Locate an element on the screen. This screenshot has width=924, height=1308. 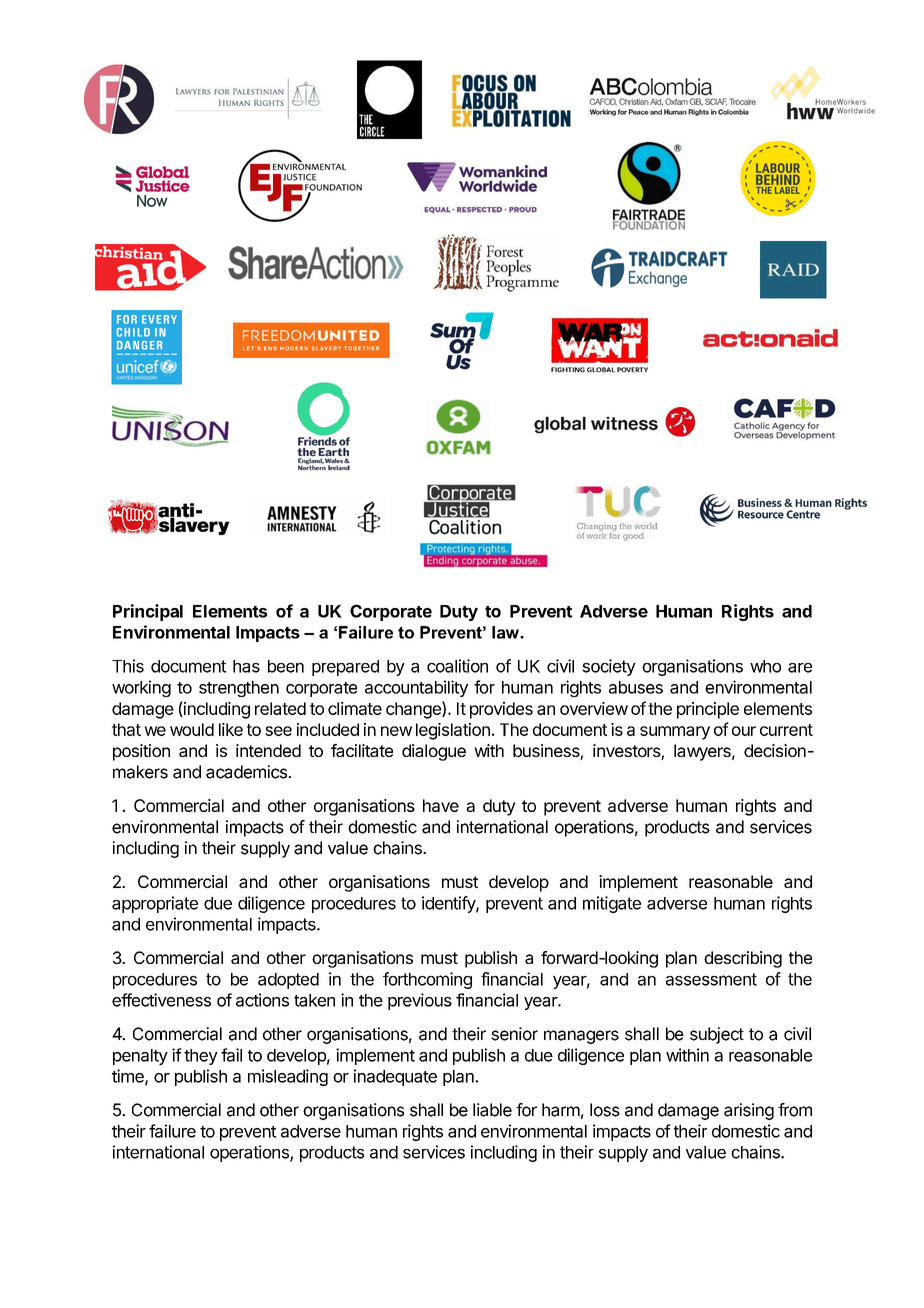
Principal is located at coordinates (148, 612).
